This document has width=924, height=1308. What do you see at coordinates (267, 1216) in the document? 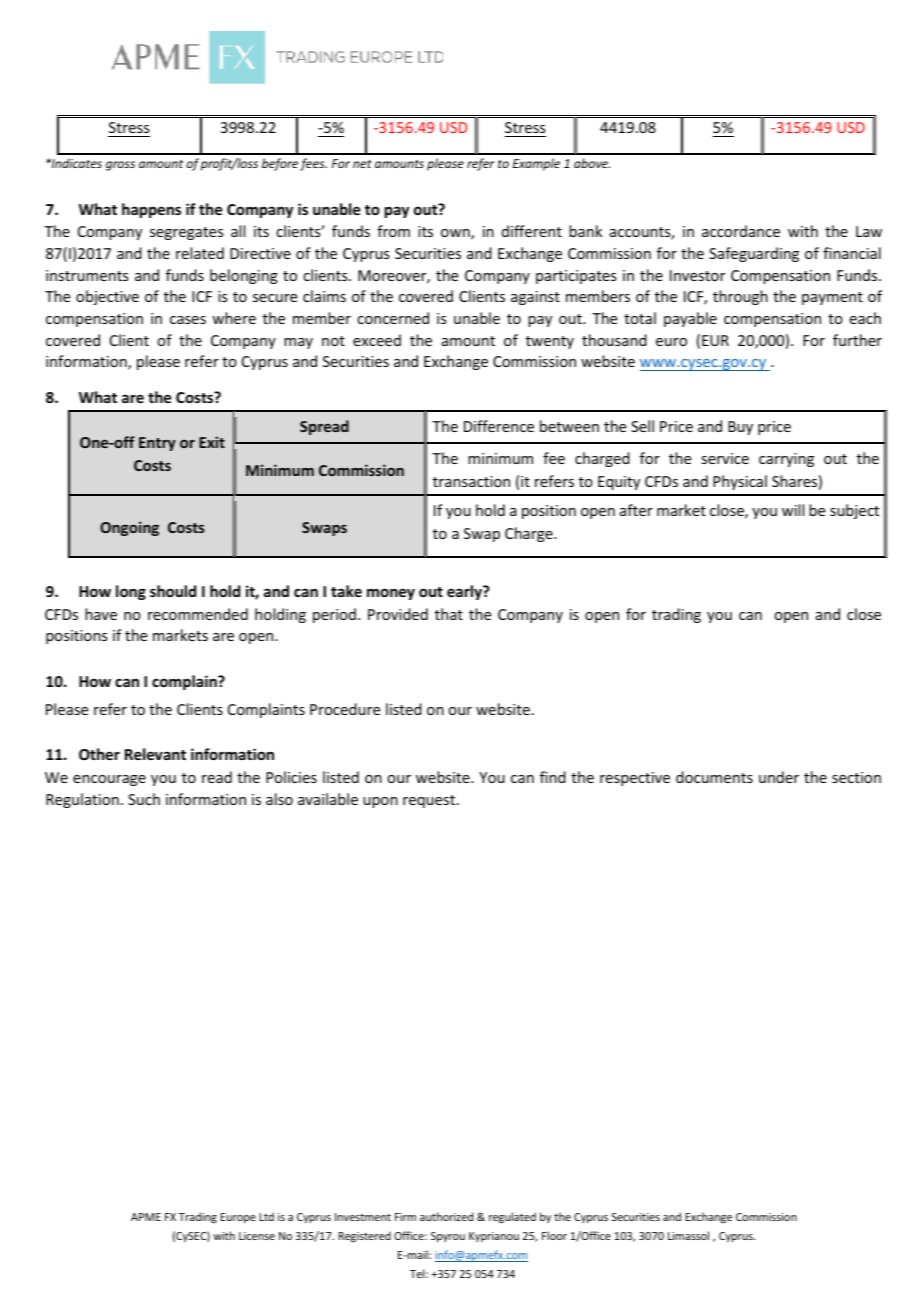
I see `Ltd` at bounding box center [267, 1216].
